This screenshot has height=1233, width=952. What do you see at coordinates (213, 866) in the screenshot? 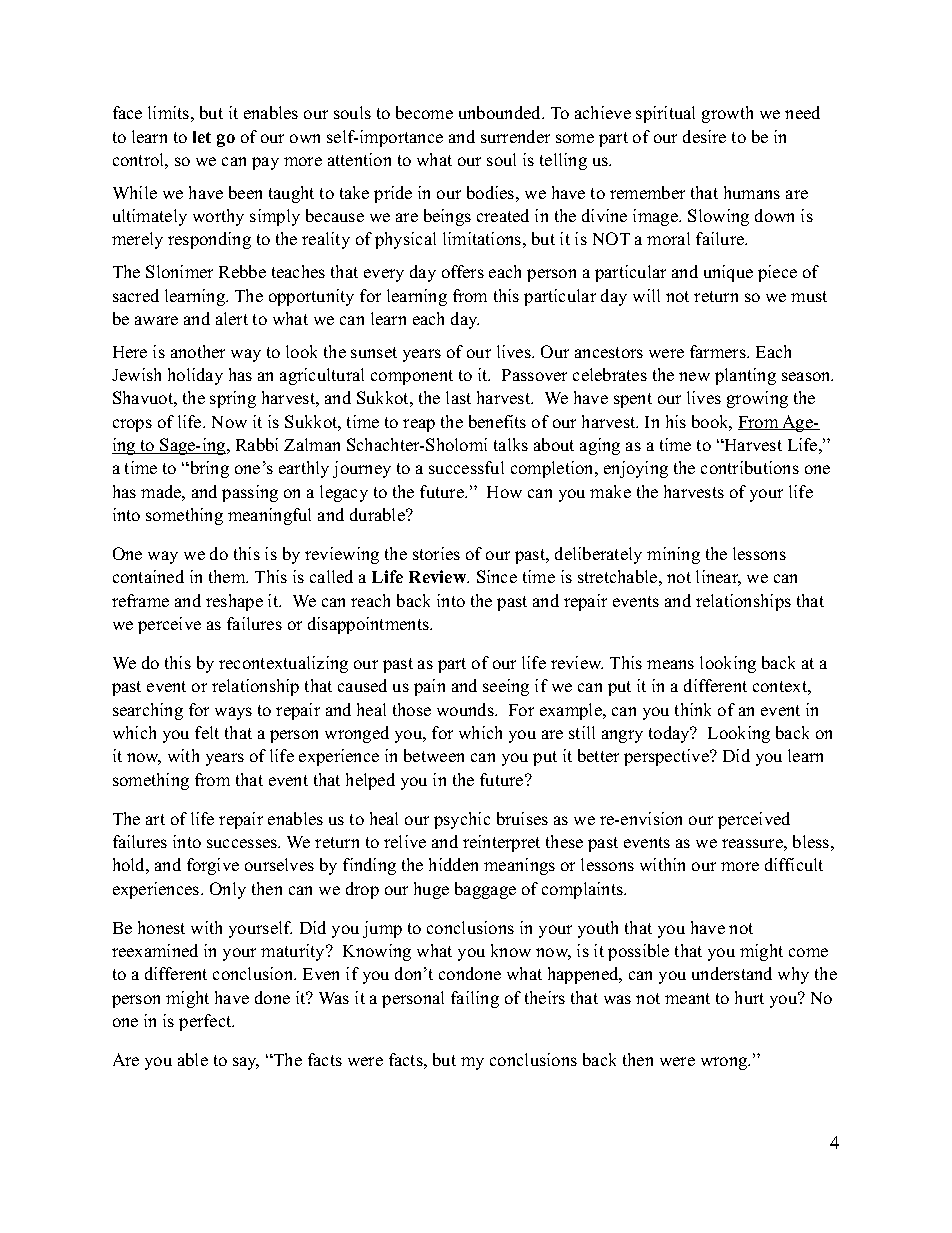
I see `forgive` at bounding box center [213, 866].
